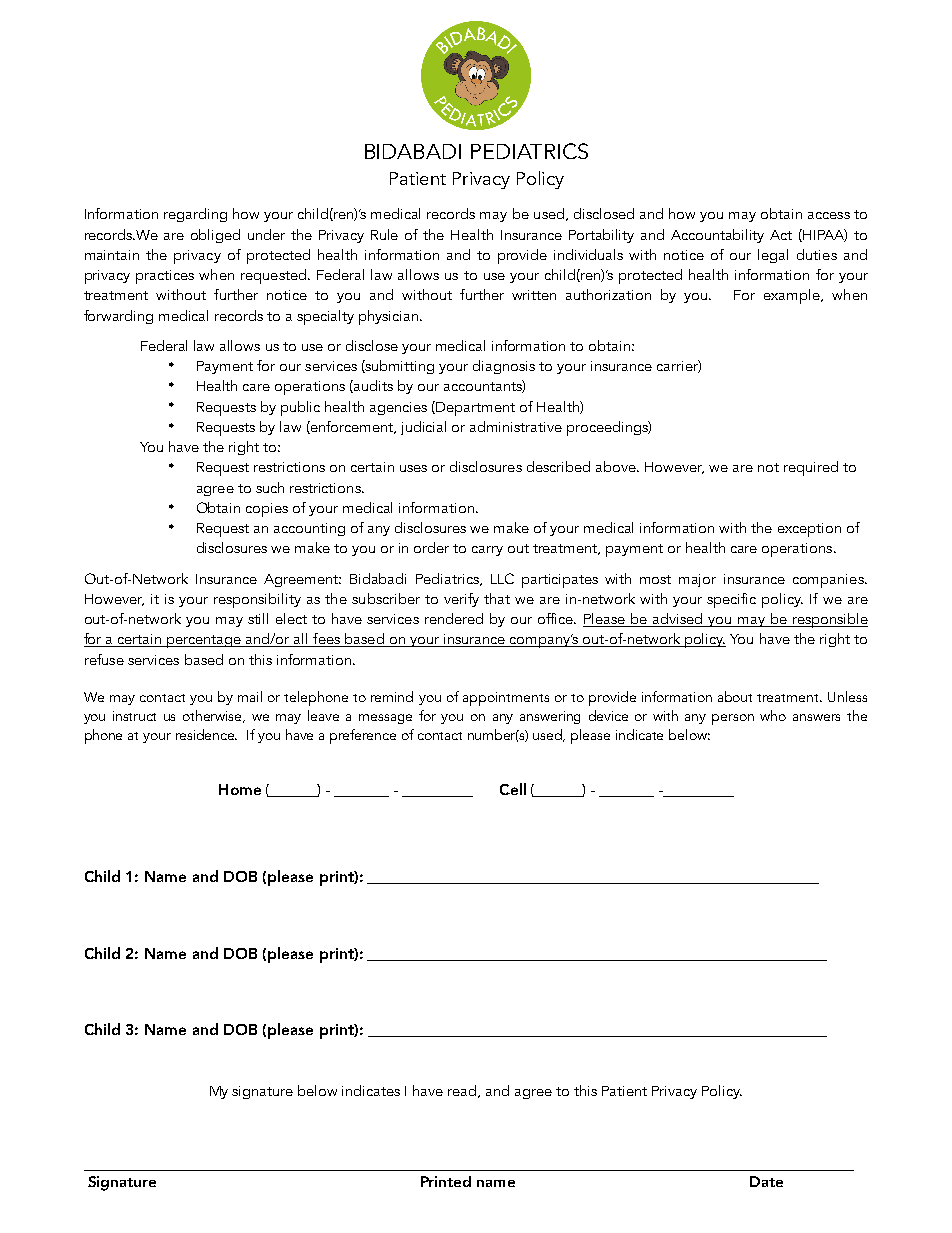 This page has width=952, height=1233. I want to click on legal, so click(773, 256).
